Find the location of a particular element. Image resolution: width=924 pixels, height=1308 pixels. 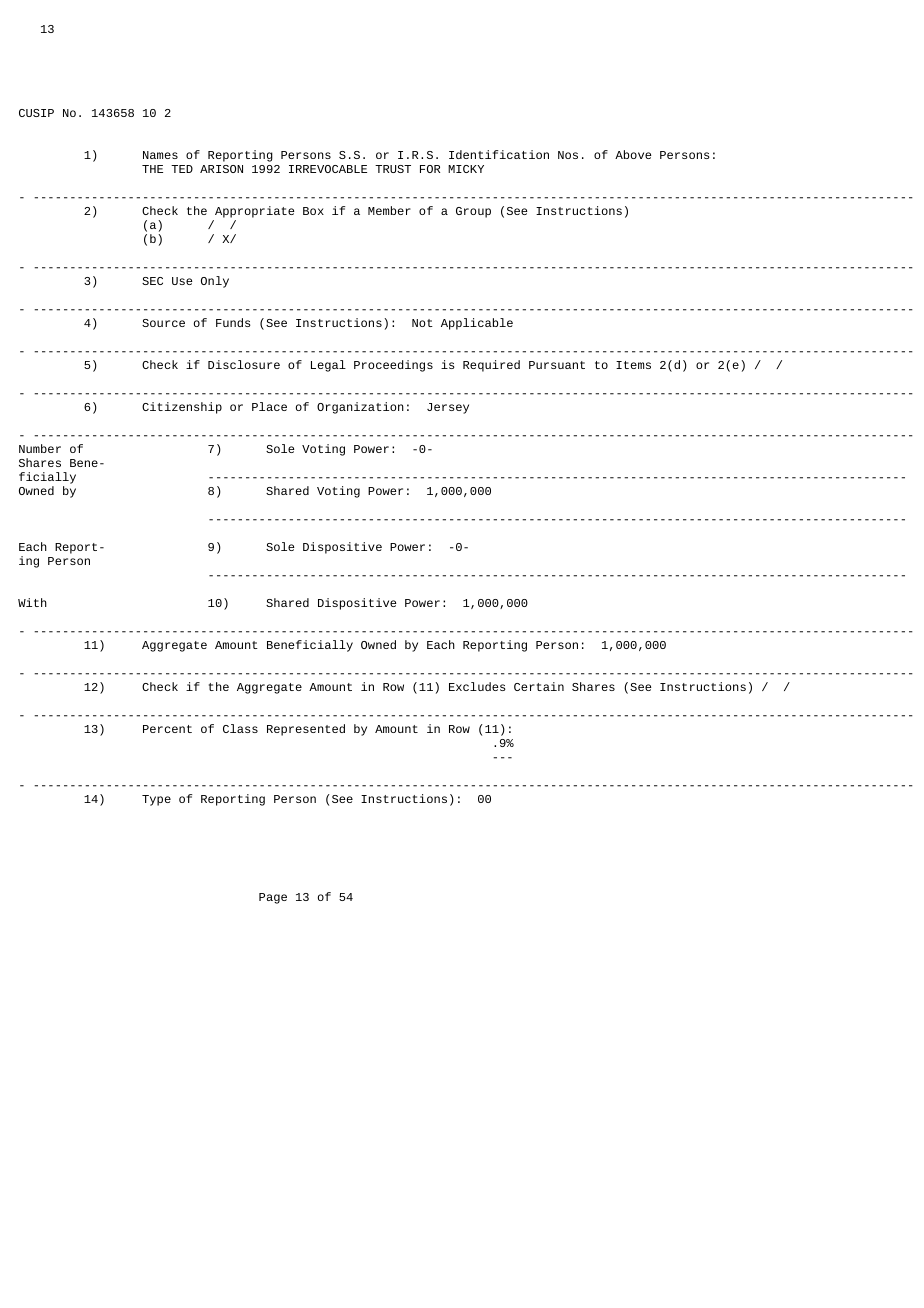

Names is located at coordinates (160, 155).
